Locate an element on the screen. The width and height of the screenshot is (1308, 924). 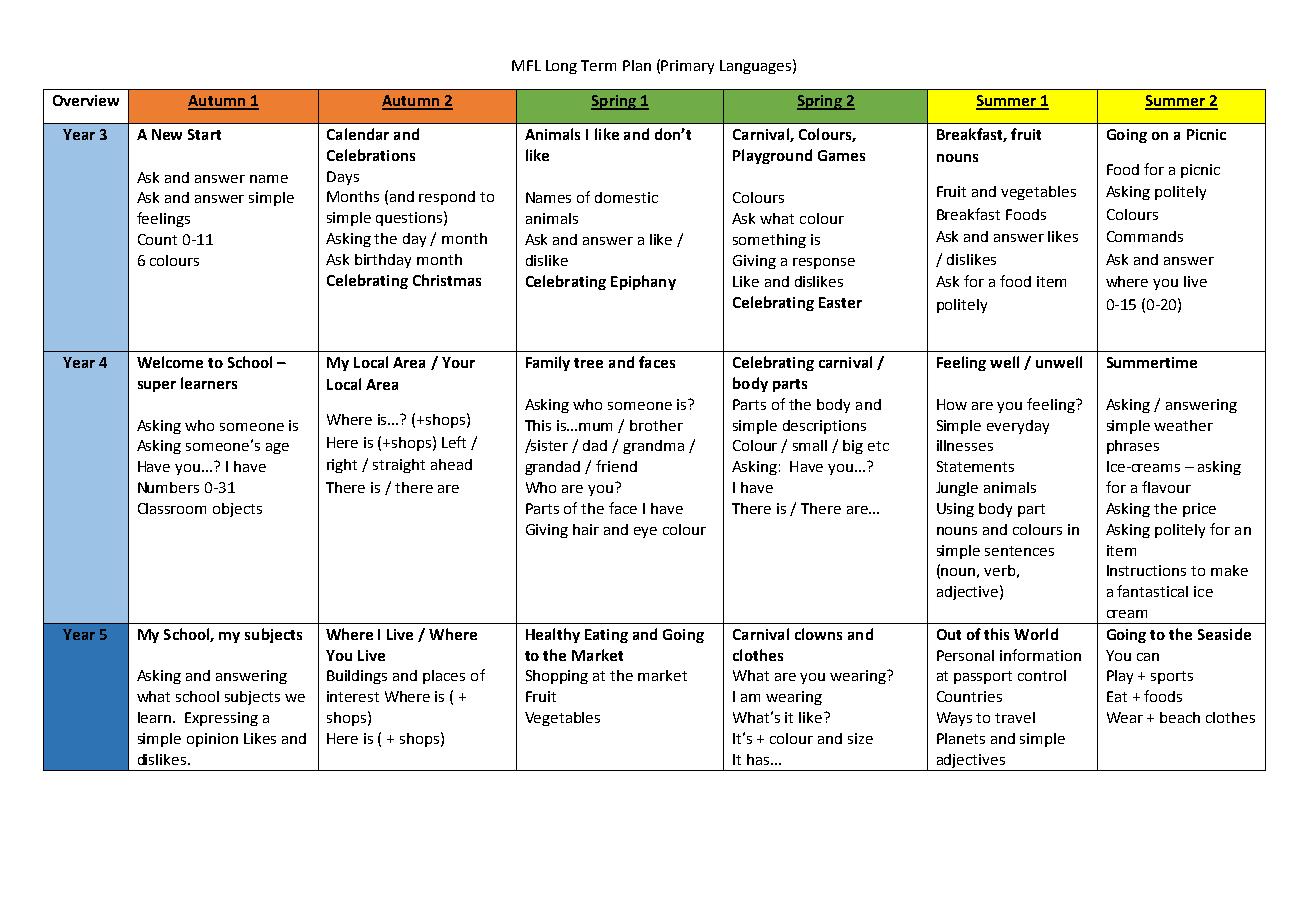
opinion is located at coordinates (212, 740).
